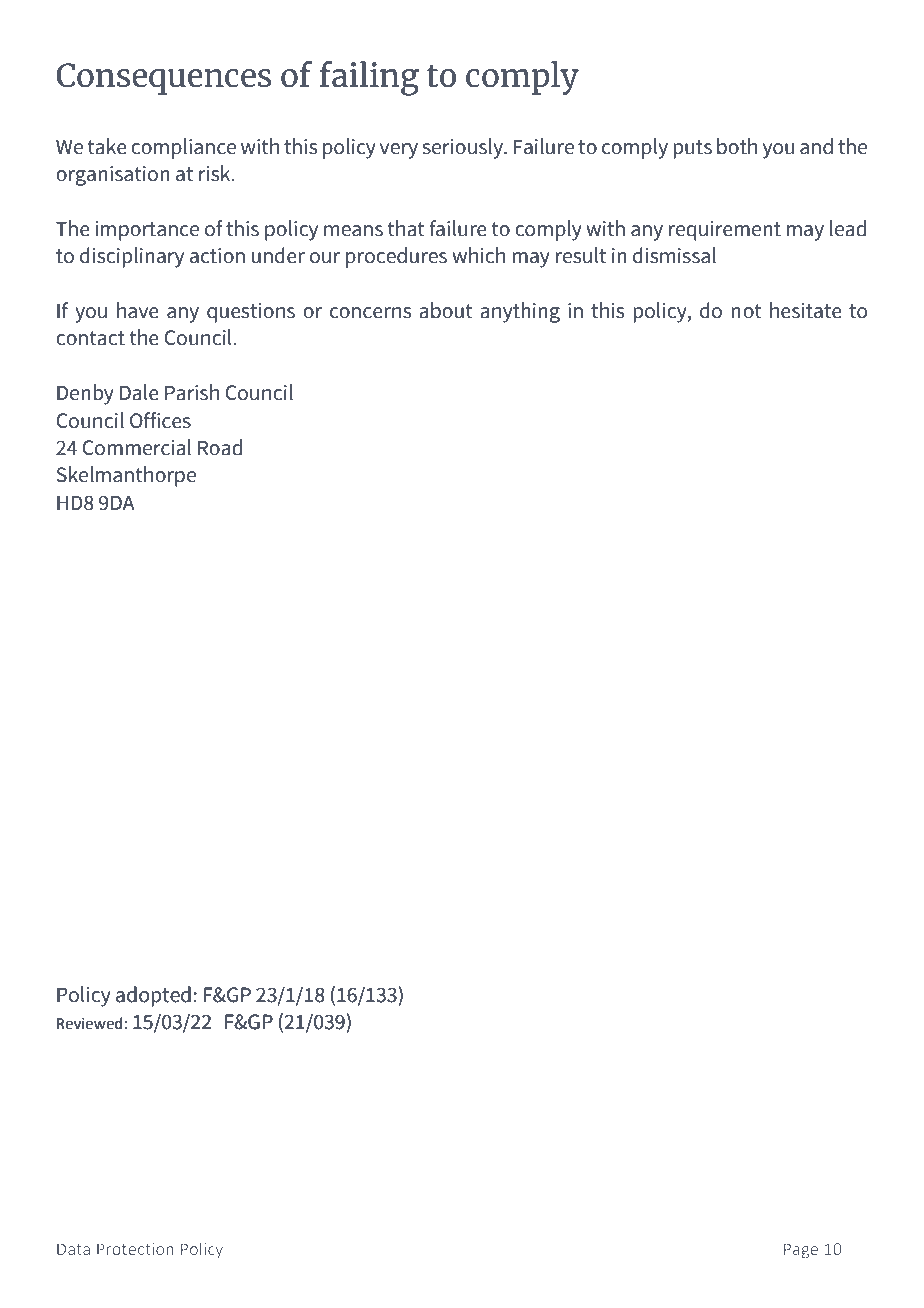 The height and width of the page is (1308, 924). What do you see at coordinates (737, 146) in the page?
I see `both` at bounding box center [737, 146].
